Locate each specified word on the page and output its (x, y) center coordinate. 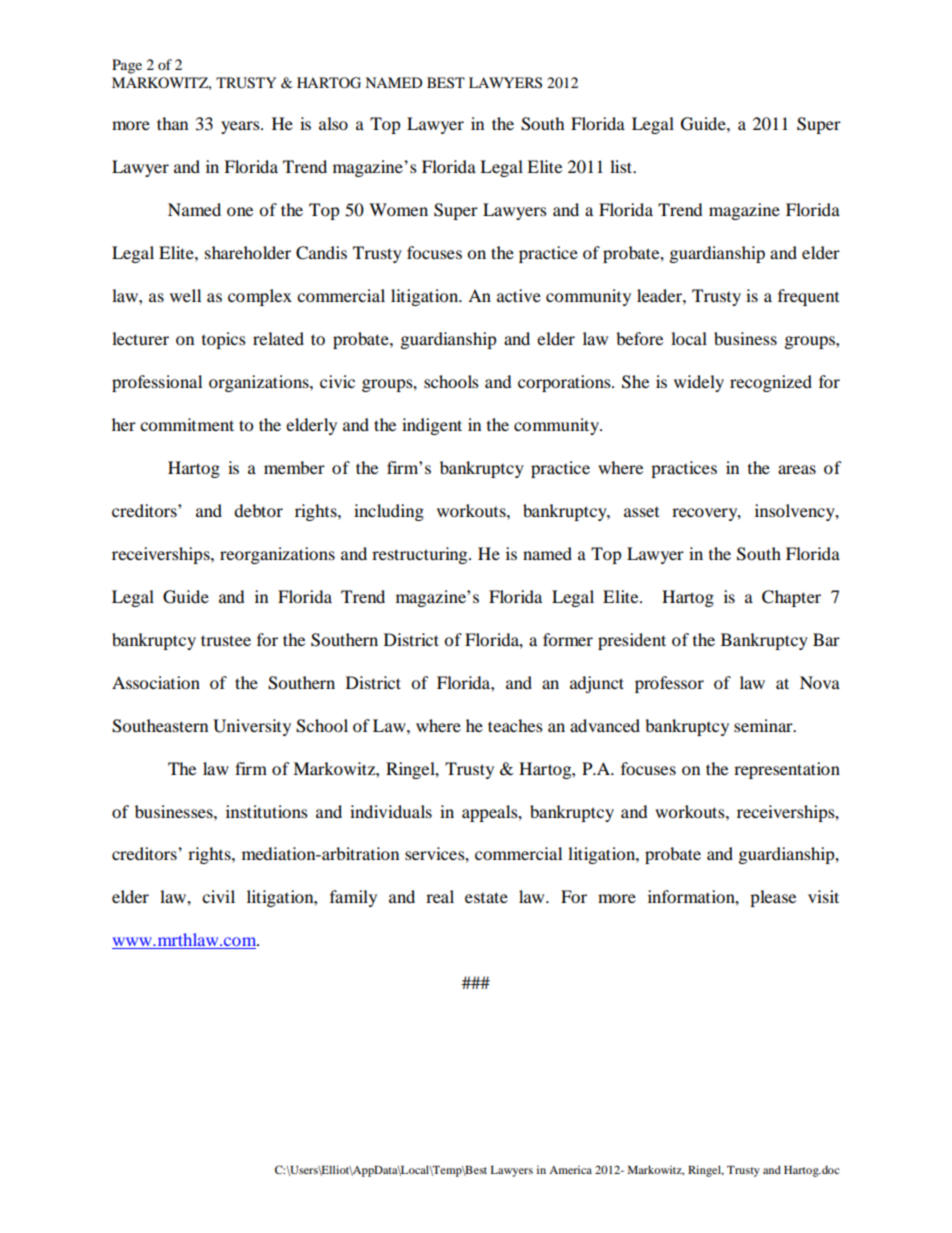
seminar (764, 725)
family (353, 898)
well (185, 295)
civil (218, 896)
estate (486, 897)
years (241, 127)
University (252, 727)
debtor (258, 510)
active (519, 295)
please (773, 898)
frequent (808, 297)
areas (797, 469)
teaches (515, 725)
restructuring (421, 555)
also (333, 123)
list (622, 166)
